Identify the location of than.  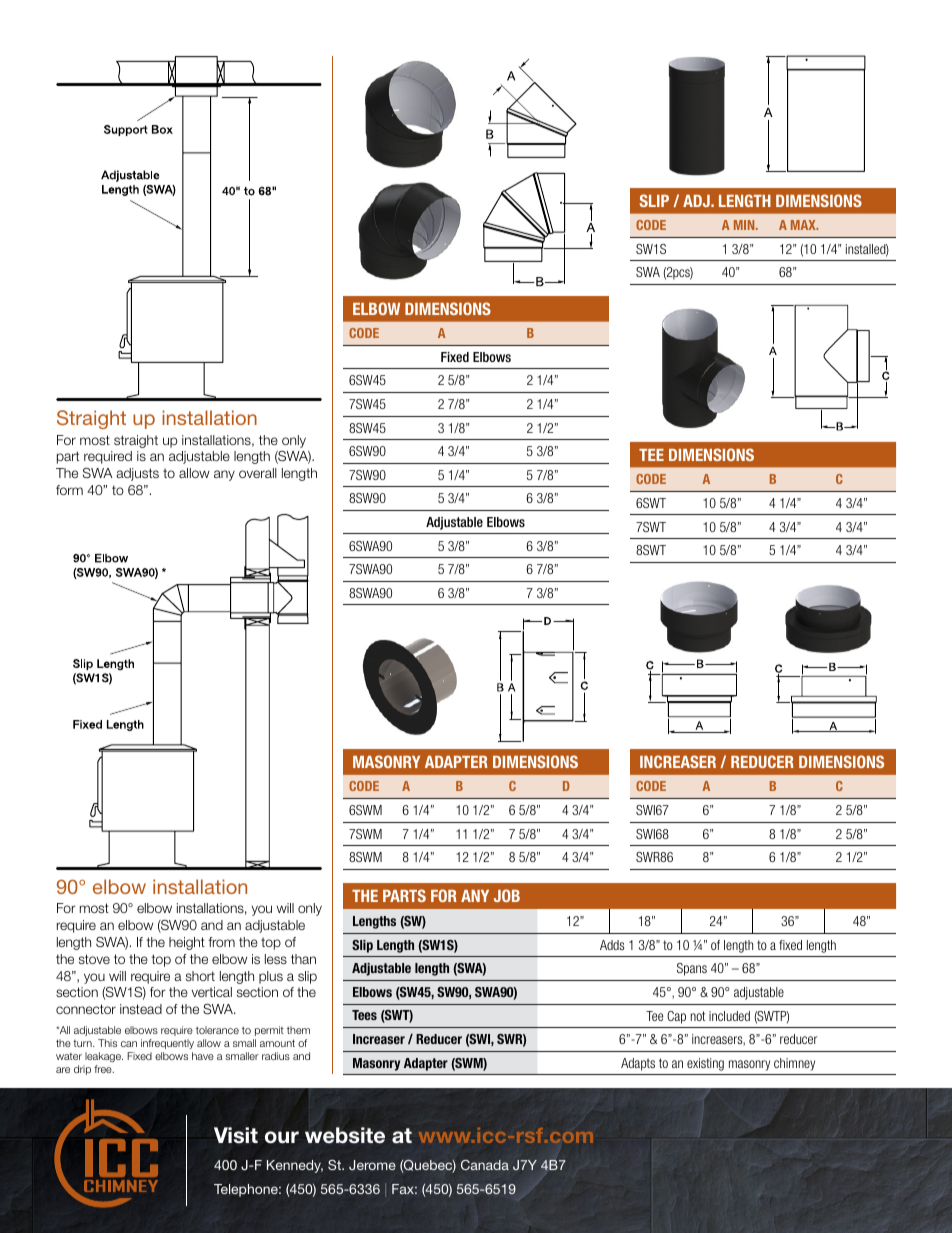
(303, 959).
